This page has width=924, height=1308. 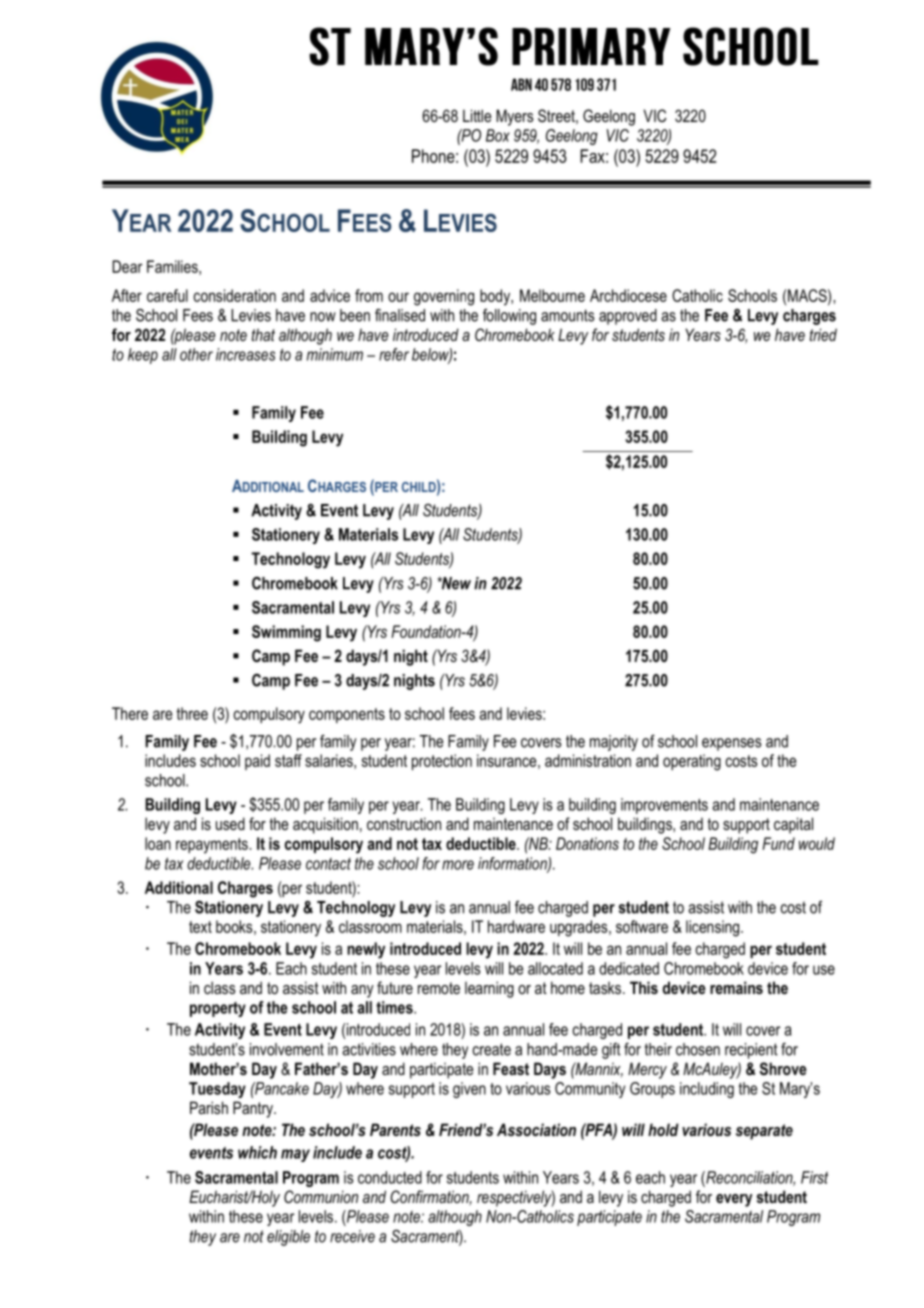 What do you see at coordinates (127, 266) in the page?
I see `Dear` at bounding box center [127, 266].
